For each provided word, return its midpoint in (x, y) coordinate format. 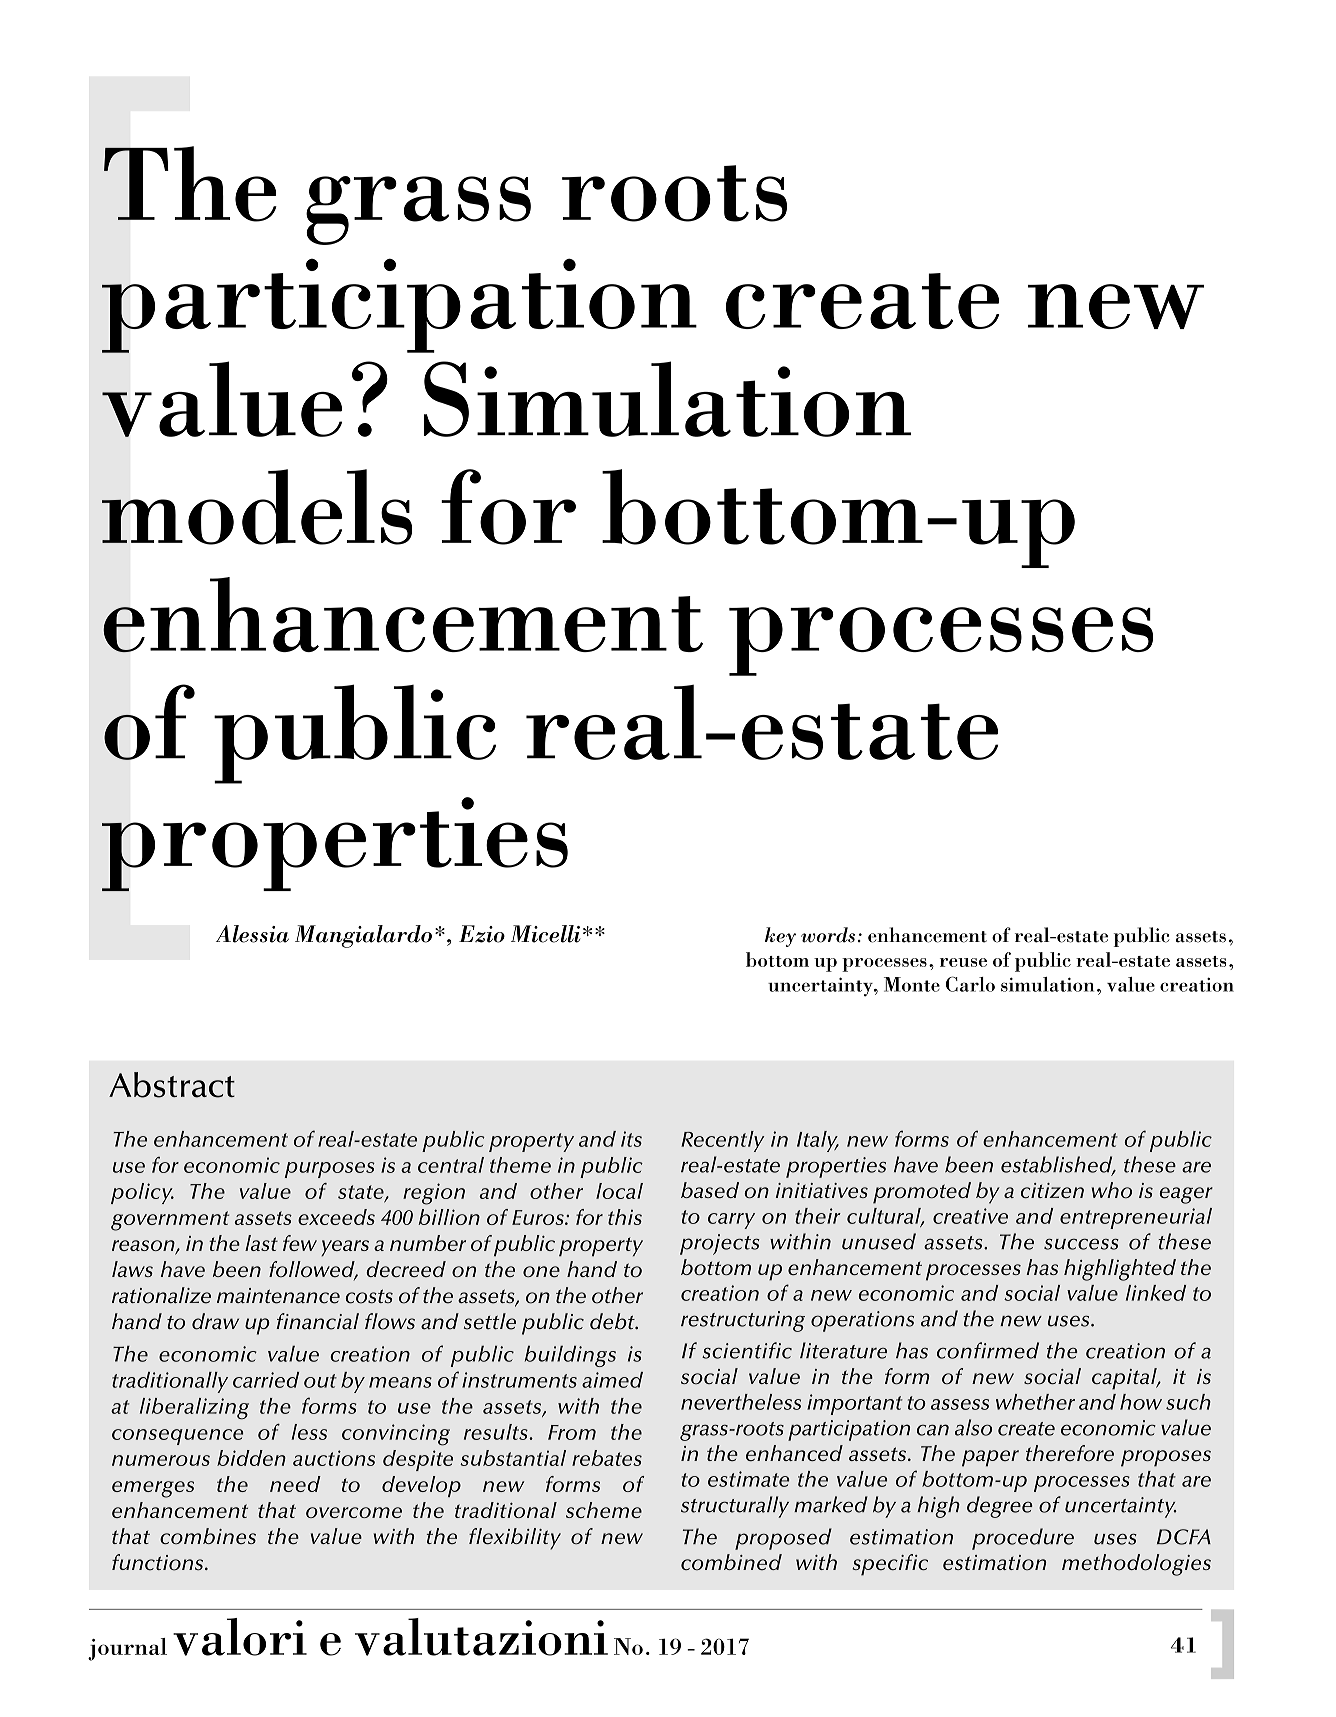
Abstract (172, 1085)
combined (731, 1562)
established (1058, 1165)
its (631, 1139)
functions (159, 1562)
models (257, 507)
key (780, 937)
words (828, 935)
